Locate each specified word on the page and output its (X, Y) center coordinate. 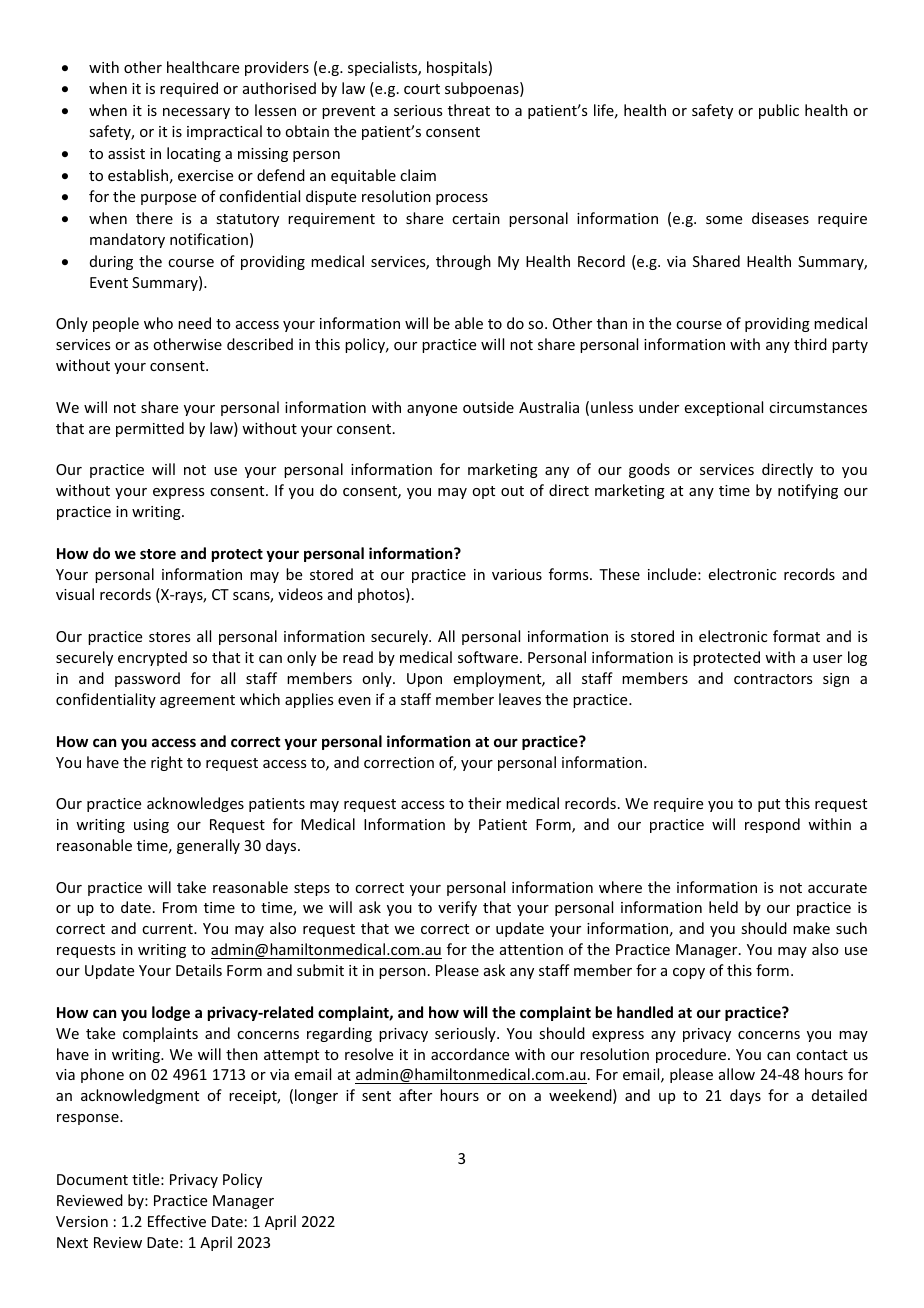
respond (772, 825)
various (517, 574)
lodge (171, 1013)
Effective (177, 1221)
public (779, 111)
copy (689, 973)
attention (531, 949)
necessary (196, 113)
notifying (808, 491)
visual (75, 594)
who (158, 323)
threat (469, 110)
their (484, 803)
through (463, 262)
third (810, 344)
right (167, 763)
